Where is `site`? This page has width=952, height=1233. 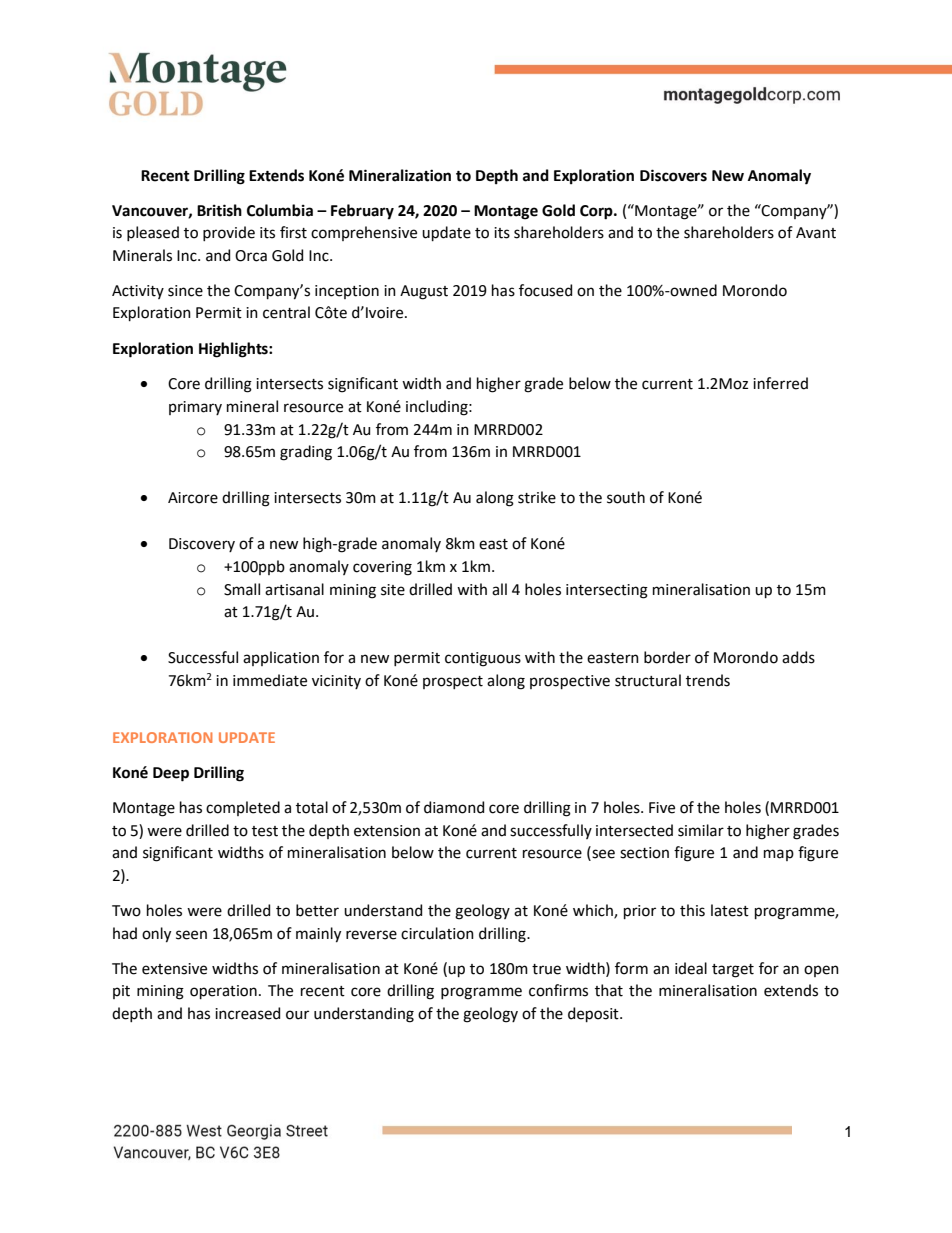 site is located at coordinates (393, 590).
